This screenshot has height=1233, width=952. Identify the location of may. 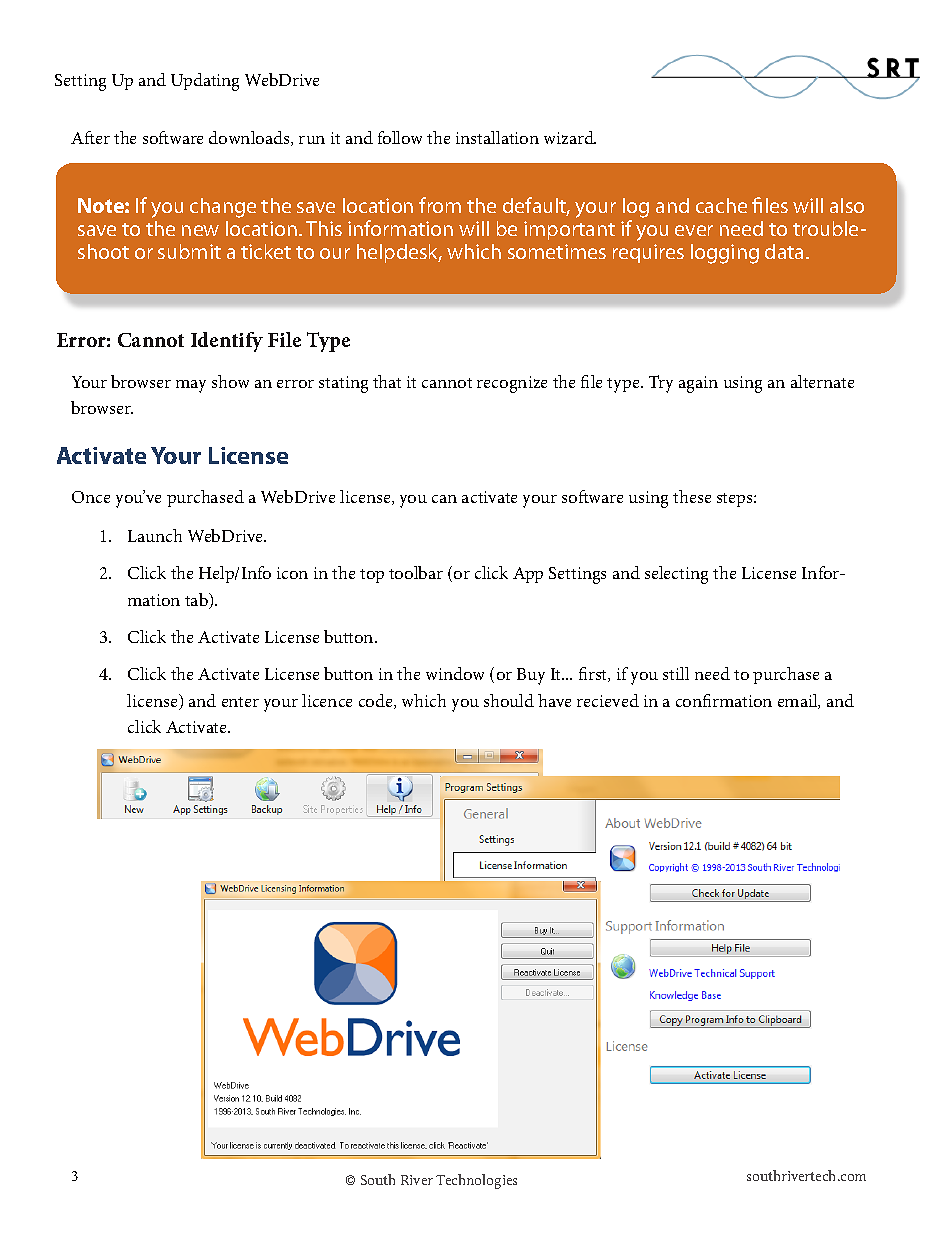
(191, 386).
